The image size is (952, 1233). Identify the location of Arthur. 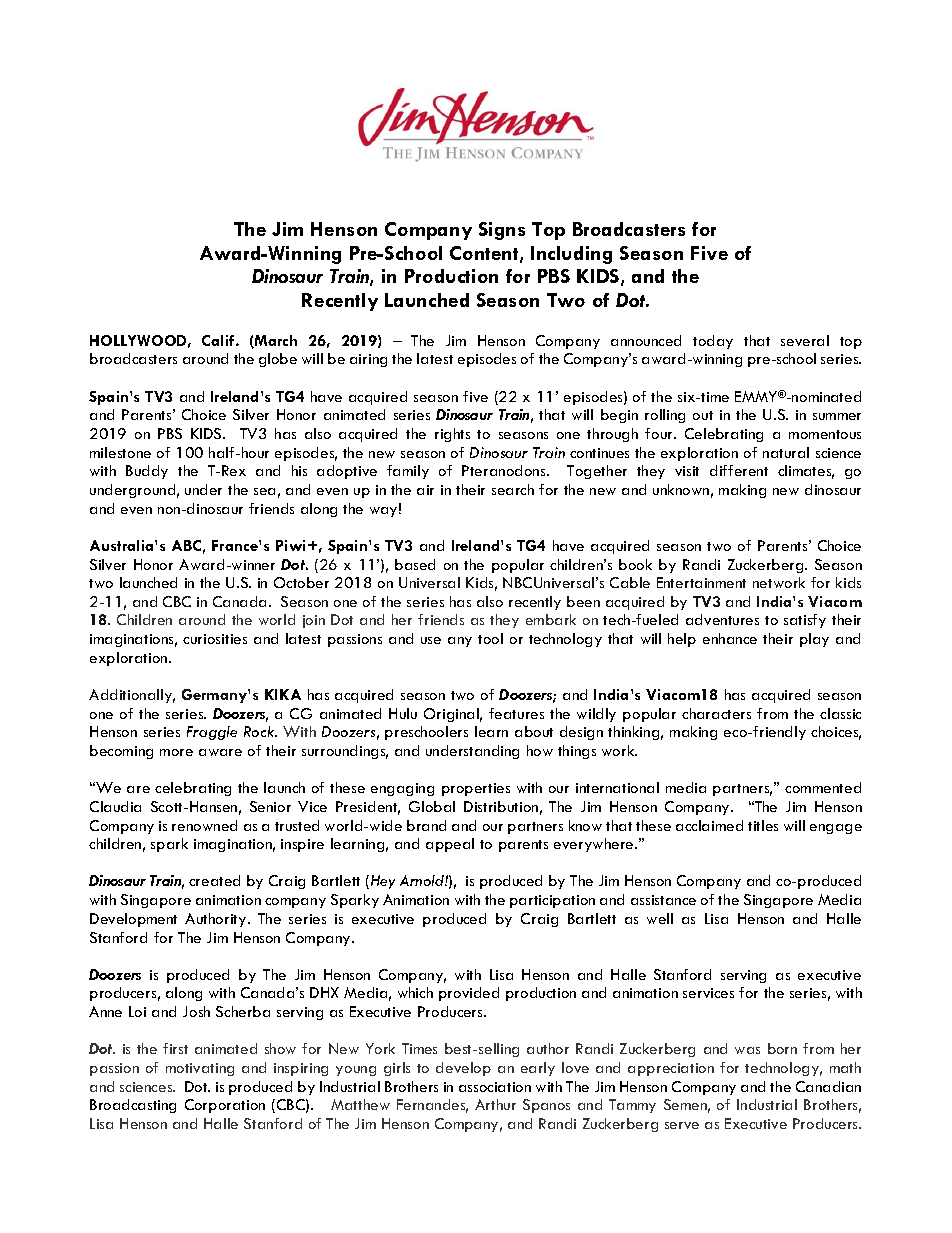
(495, 1104).
